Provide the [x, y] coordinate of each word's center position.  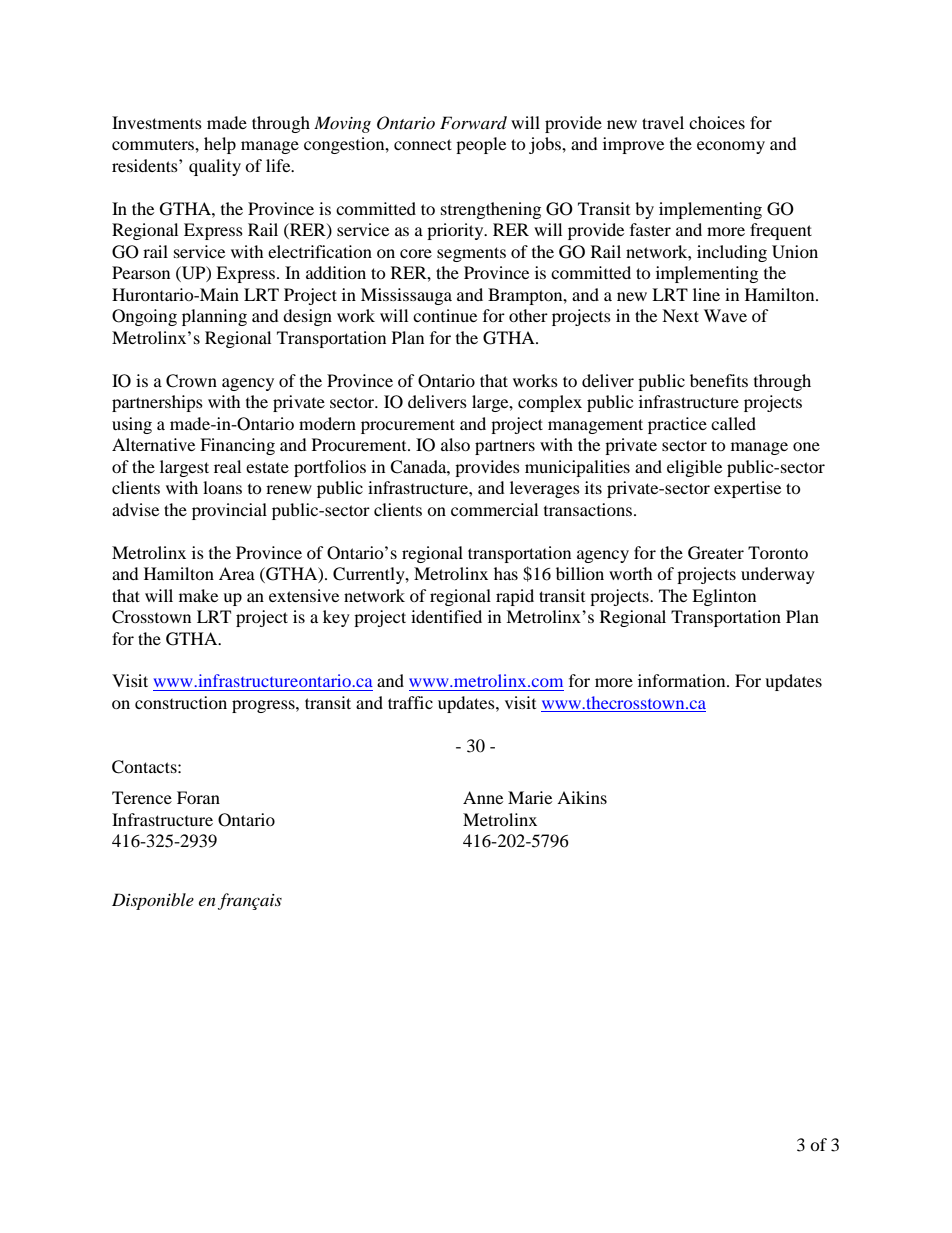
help [220, 145]
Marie [530, 797]
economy [731, 147]
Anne [483, 797]
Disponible [153, 901]
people [481, 145]
